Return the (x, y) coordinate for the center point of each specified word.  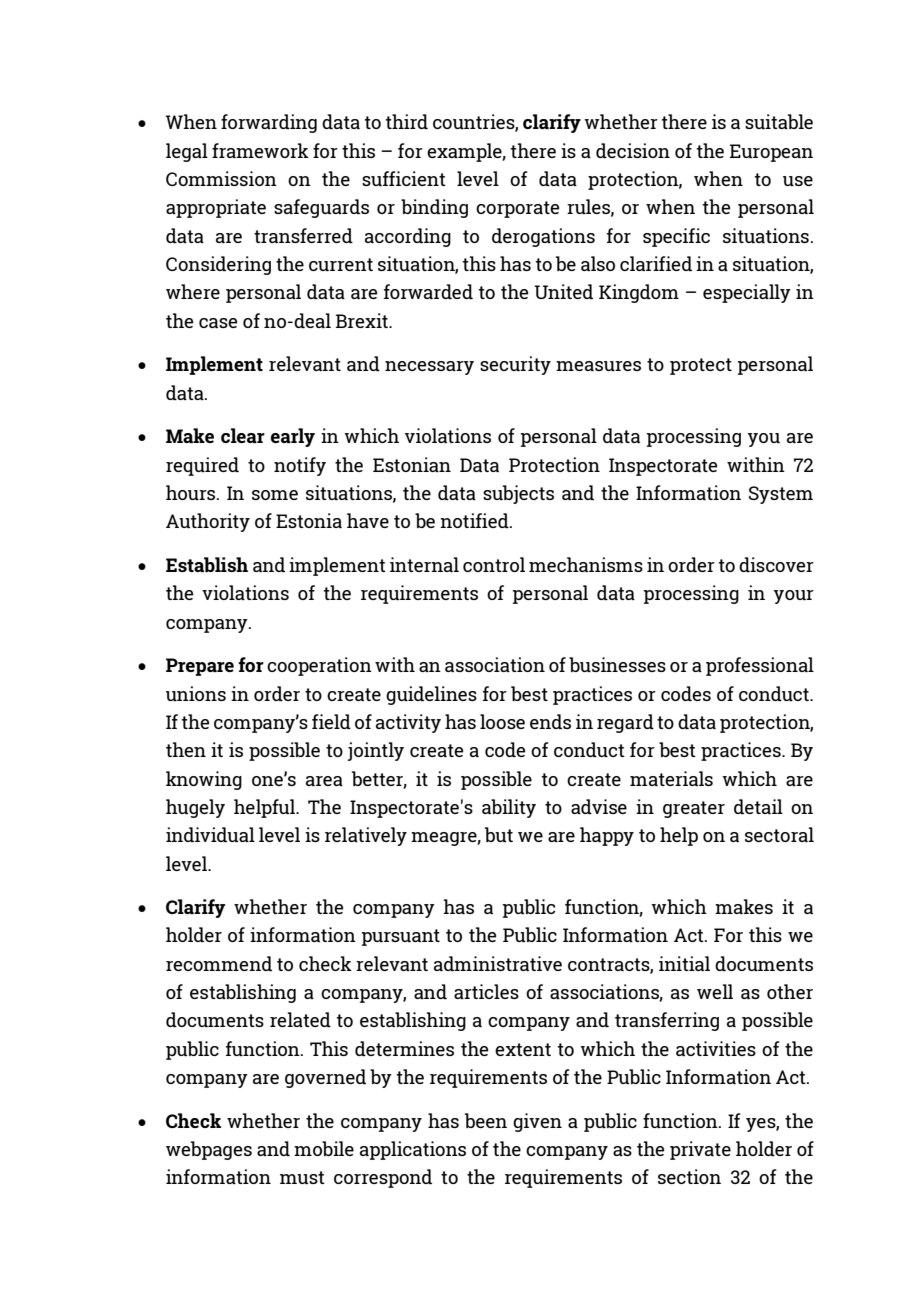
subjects (518, 494)
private (700, 1150)
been (486, 1120)
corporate (517, 209)
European (771, 153)
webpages (209, 1150)
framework (260, 150)
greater (694, 809)
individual (210, 834)
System (781, 495)
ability (509, 808)
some (275, 495)
